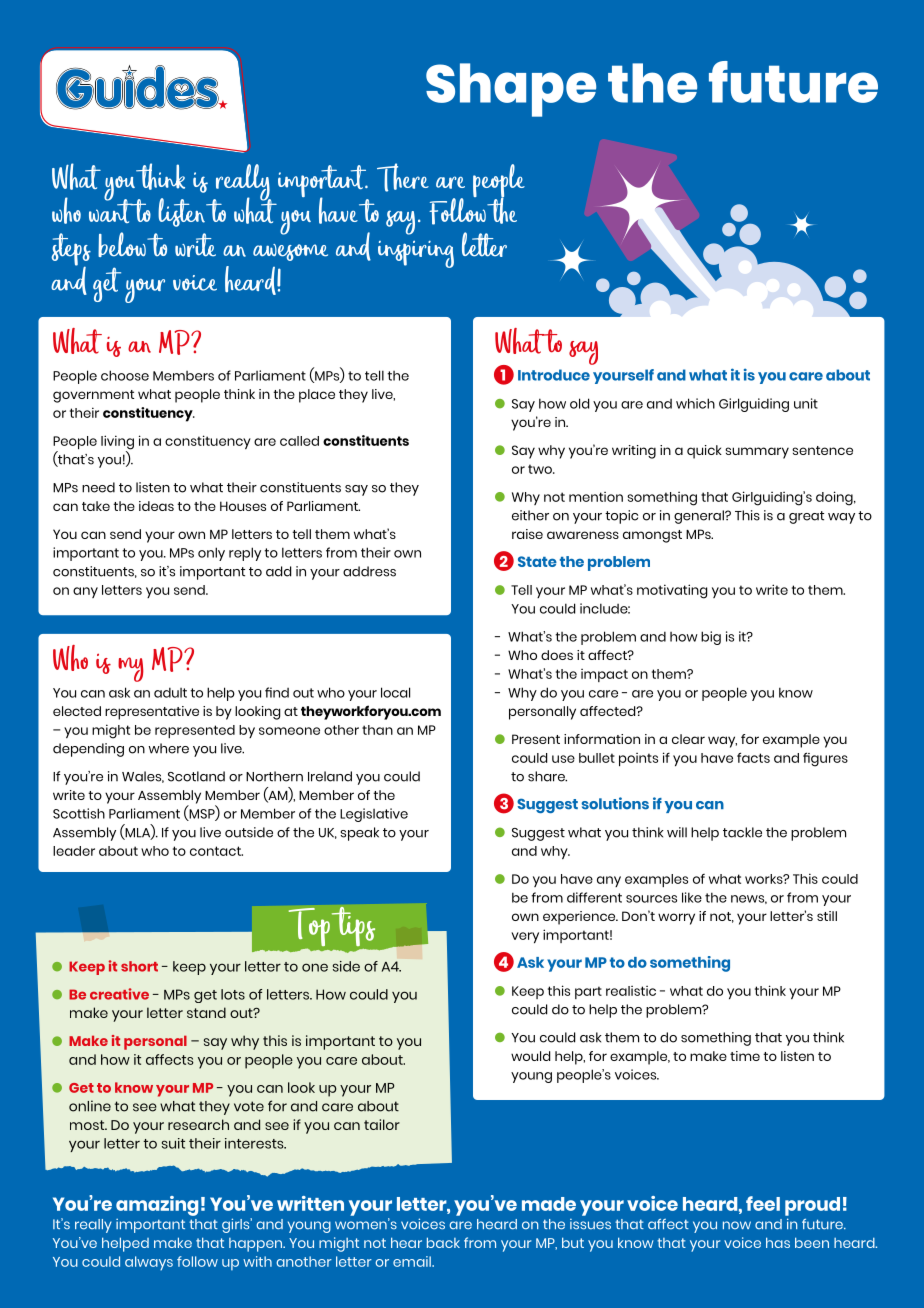  What do you see at coordinates (157, 1206) in the document?
I see `amazing` at bounding box center [157, 1206].
